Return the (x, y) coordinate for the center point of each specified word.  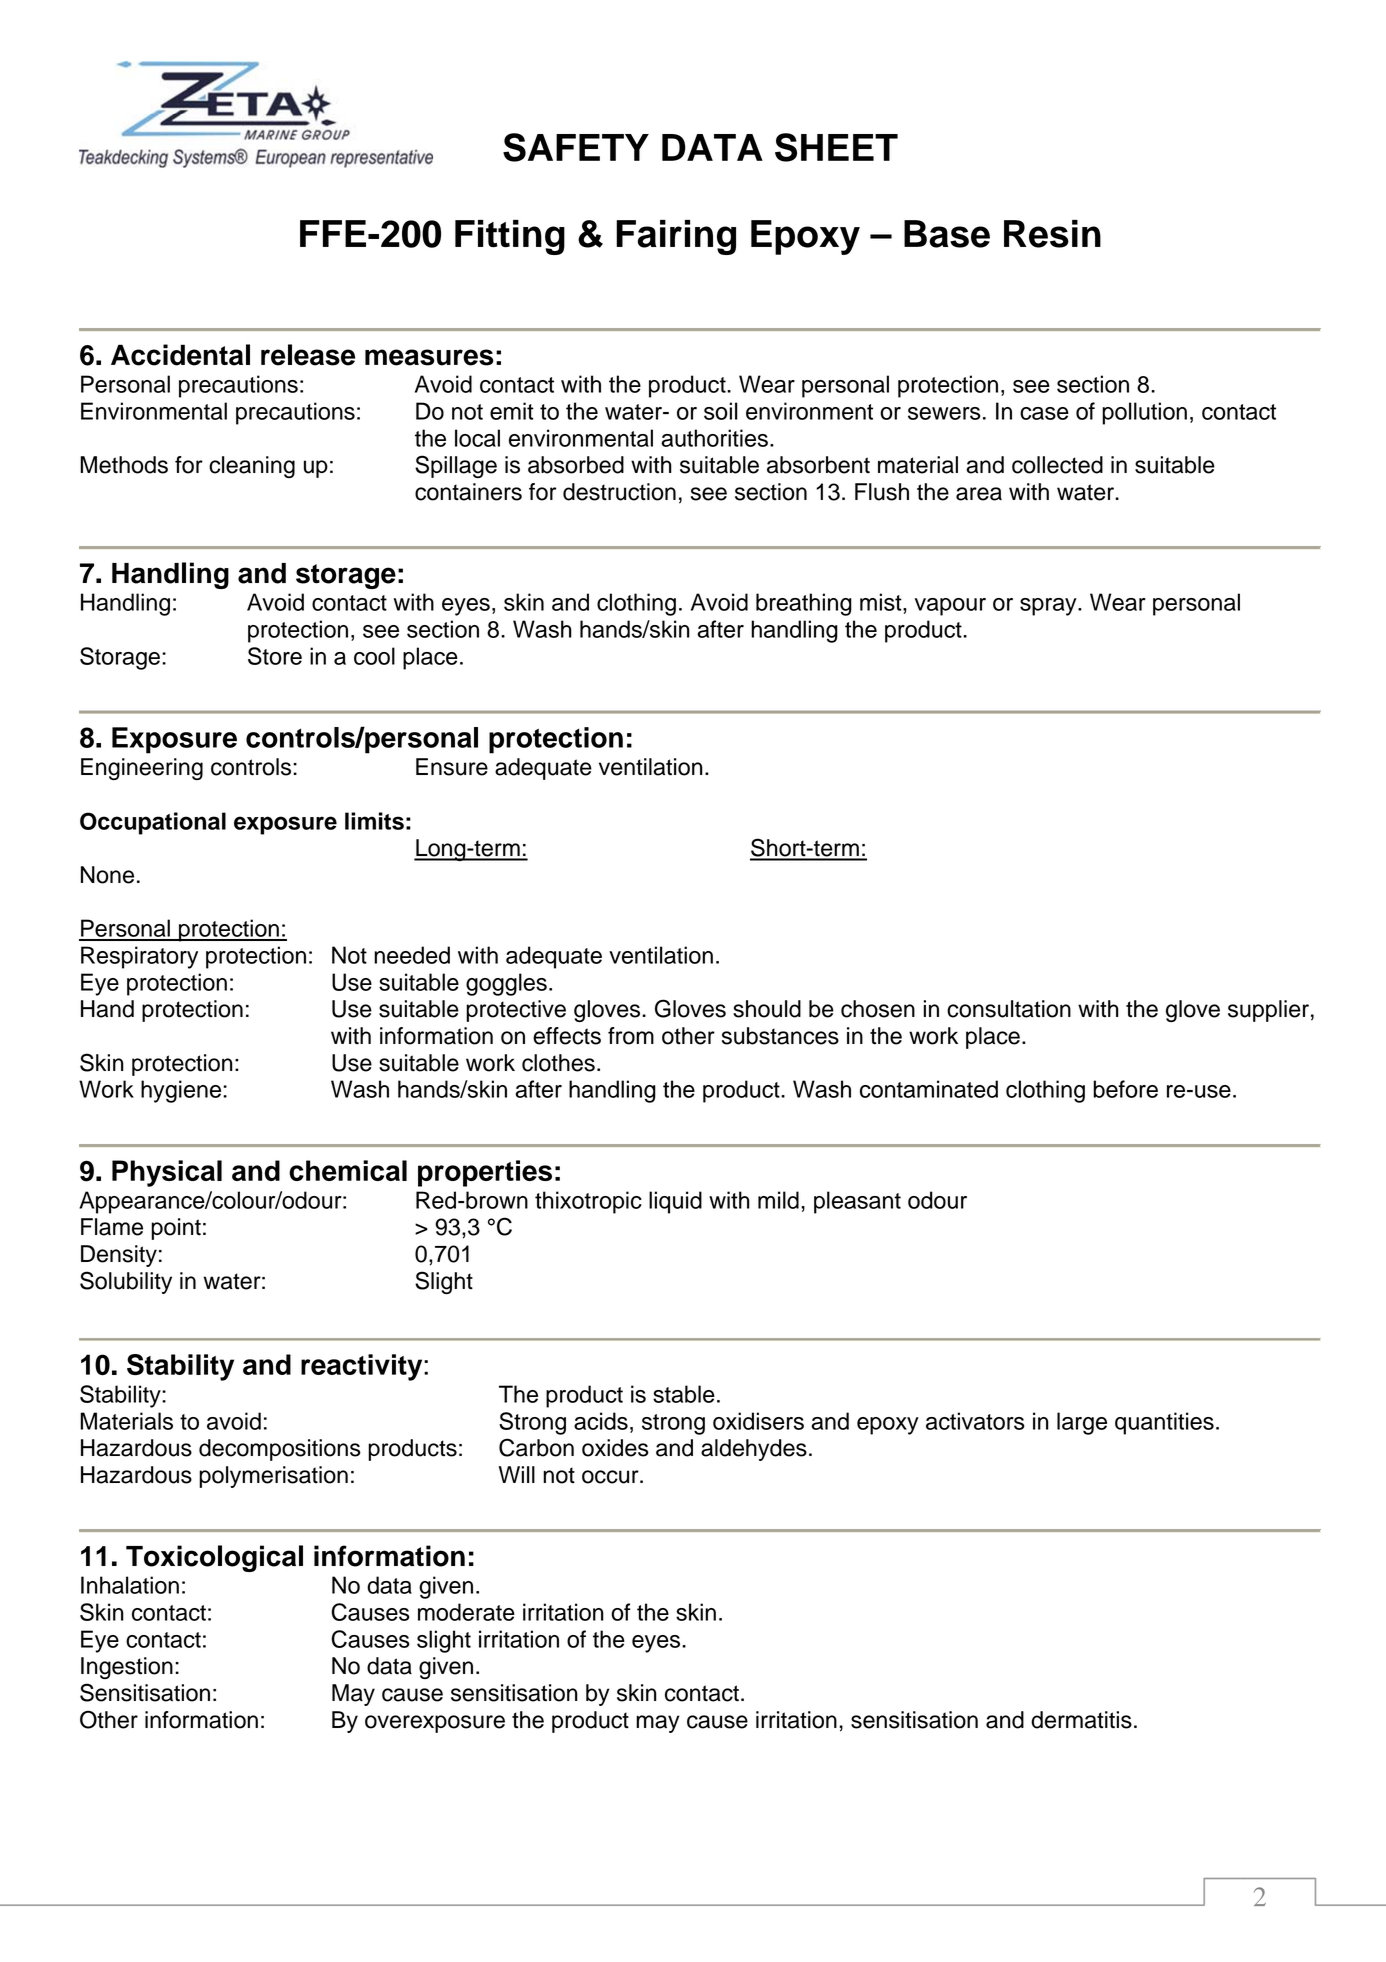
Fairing (676, 237)
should (767, 1009)
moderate (466, 1612)
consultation (1009, 1009)
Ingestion (127, 1668)
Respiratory (139, 957)
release (308, 355)
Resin (1052, 234)
